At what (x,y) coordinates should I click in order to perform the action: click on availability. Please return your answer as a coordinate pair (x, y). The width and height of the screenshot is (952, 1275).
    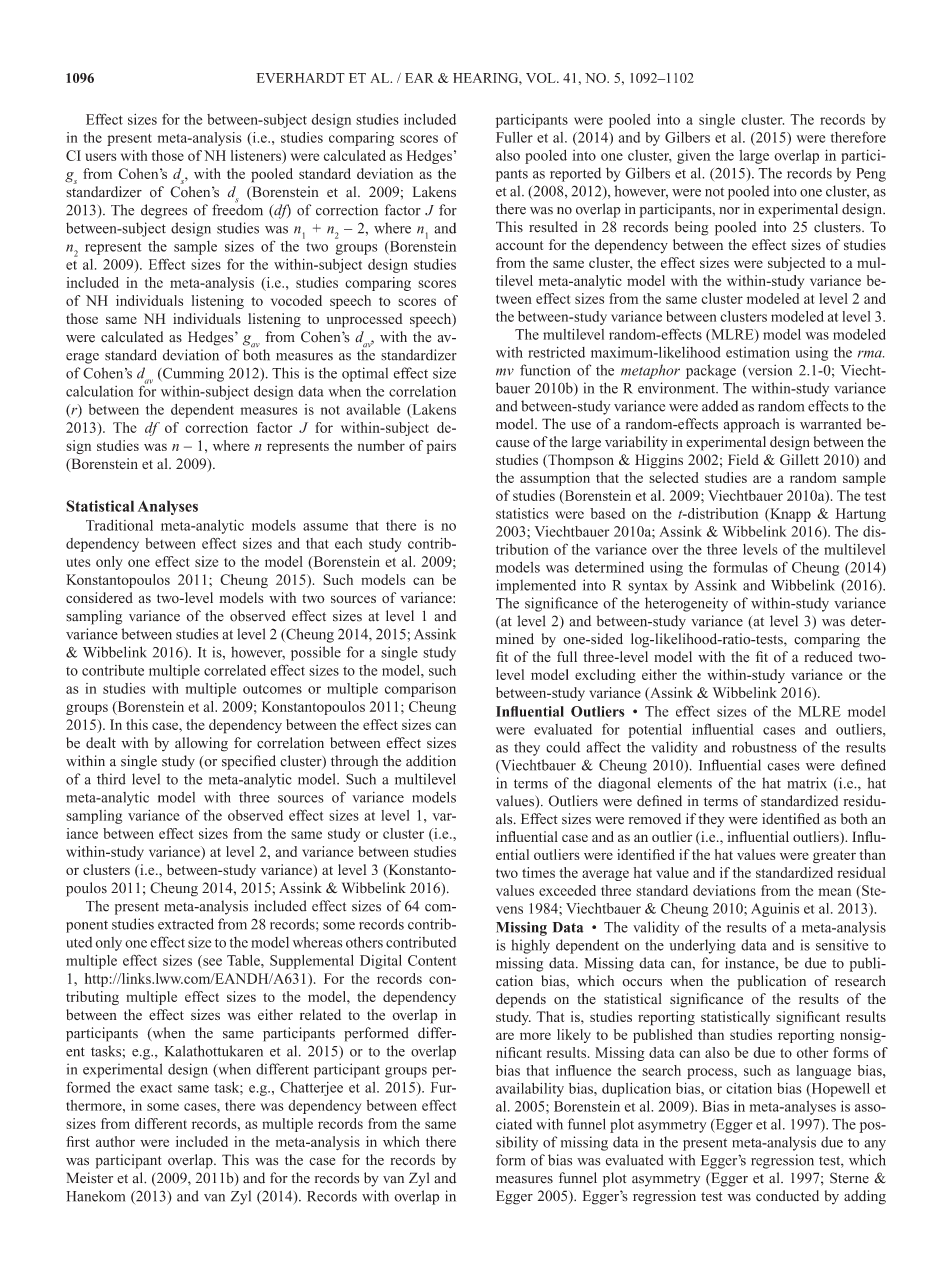
    Looking at the image, I should click on (530, 1090).
